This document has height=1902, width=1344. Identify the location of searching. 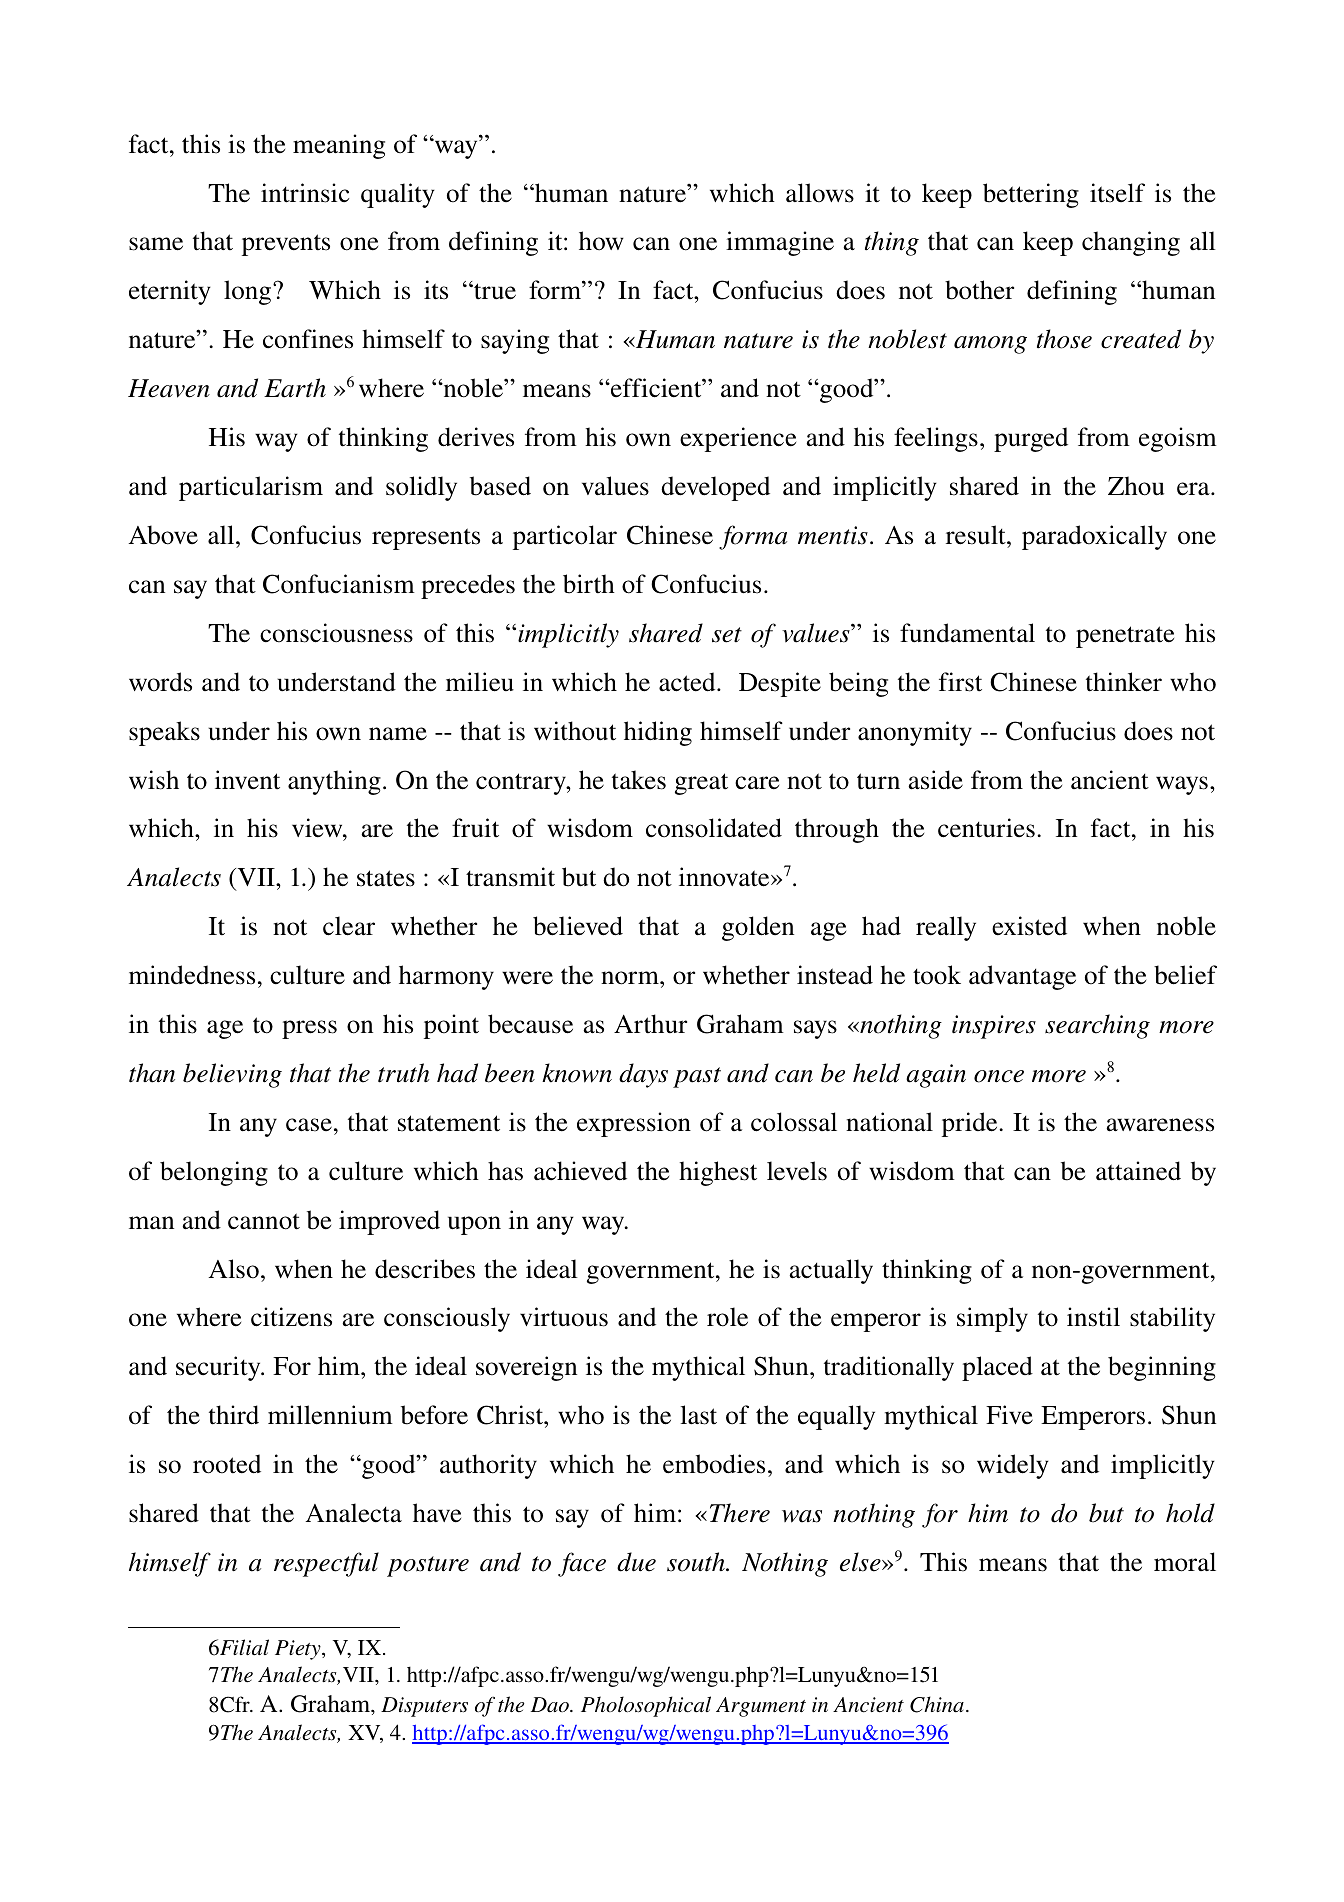
(1097, 1026).
